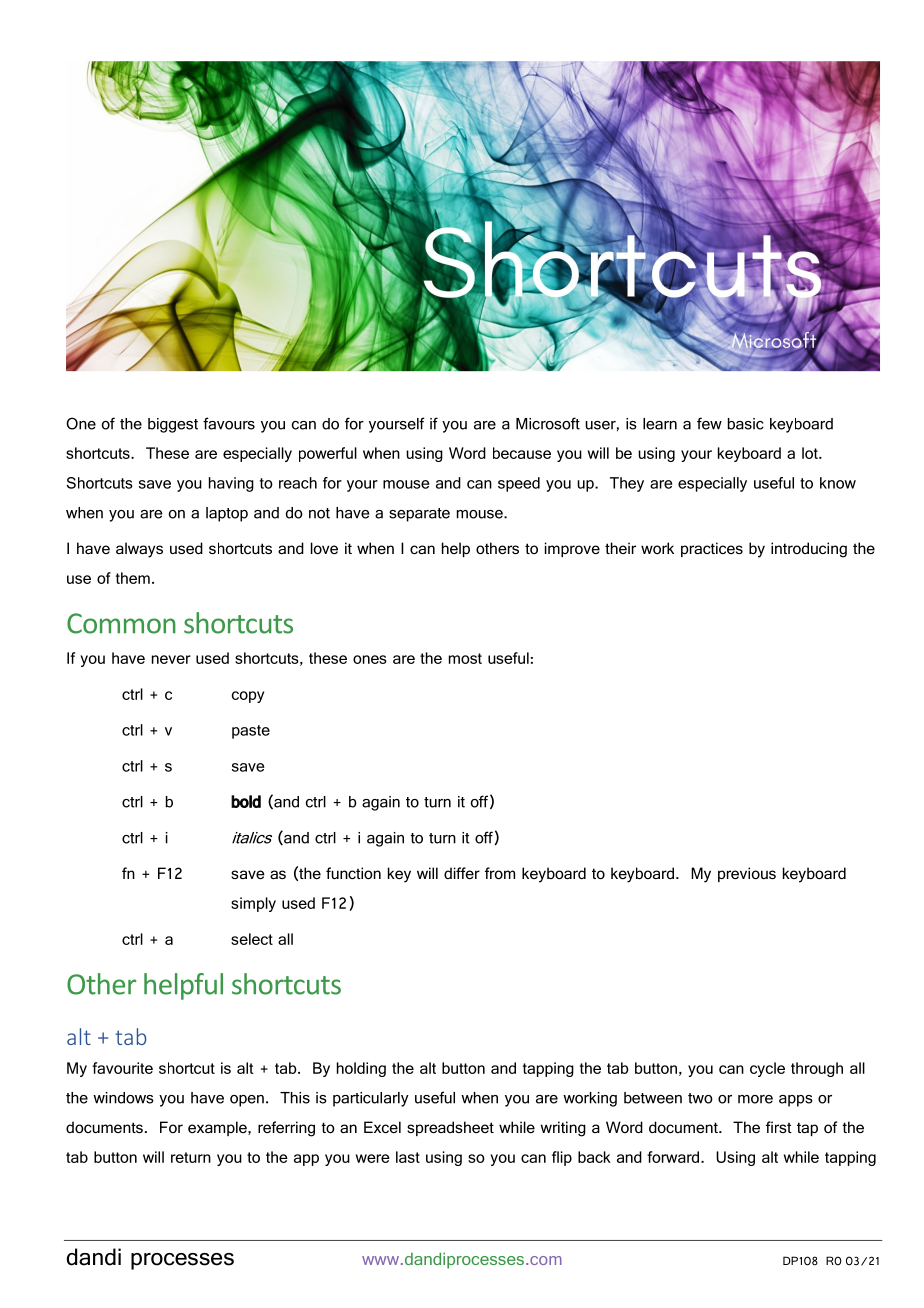 Image resolution: width=924 pixels, height=1308 pixels. I want to click on favours, so click(229, 423).
